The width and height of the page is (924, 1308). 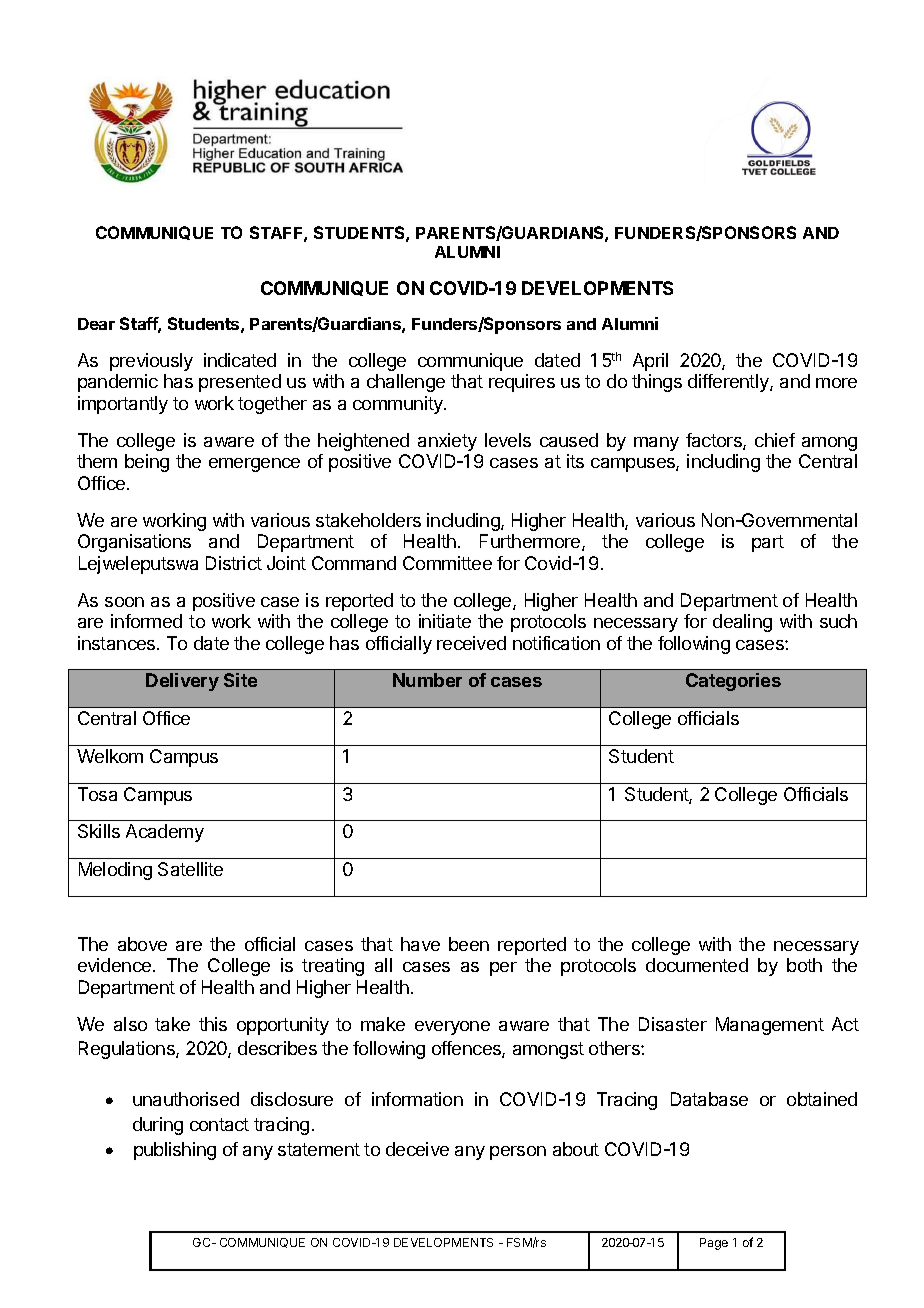 What do you see at coordinates (742, 623) in the page?
I see `dealing` at bounding box center [742, 623].
